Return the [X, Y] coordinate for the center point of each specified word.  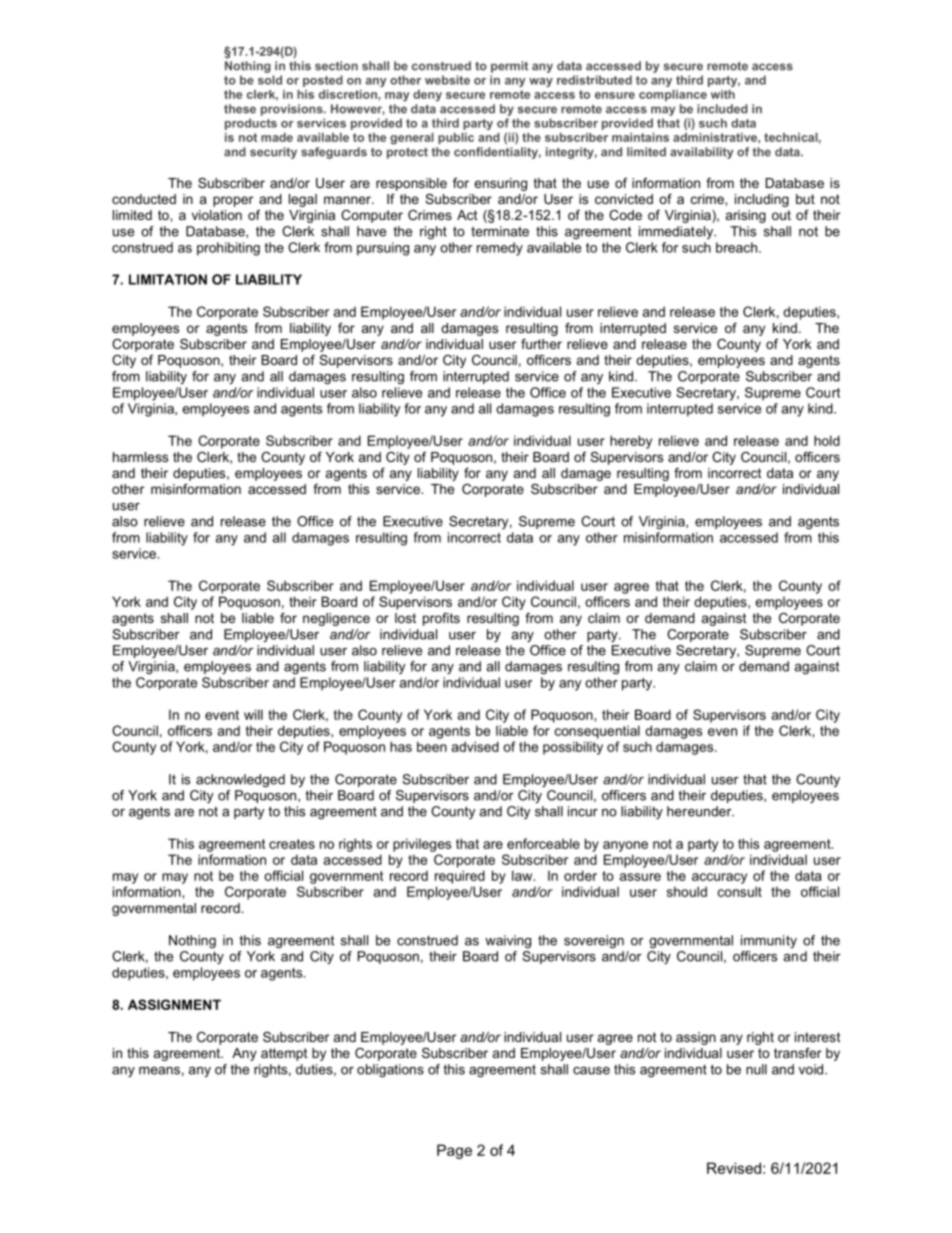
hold [827, 440]
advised [475, 746]
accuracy [719, 878]
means [159, 1071]
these [240, 109]
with [723, 94]
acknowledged [240, 780]
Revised [734, 1168]
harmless [140, 457]
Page [454, 1151]
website [447, 80]
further [541, 344]
